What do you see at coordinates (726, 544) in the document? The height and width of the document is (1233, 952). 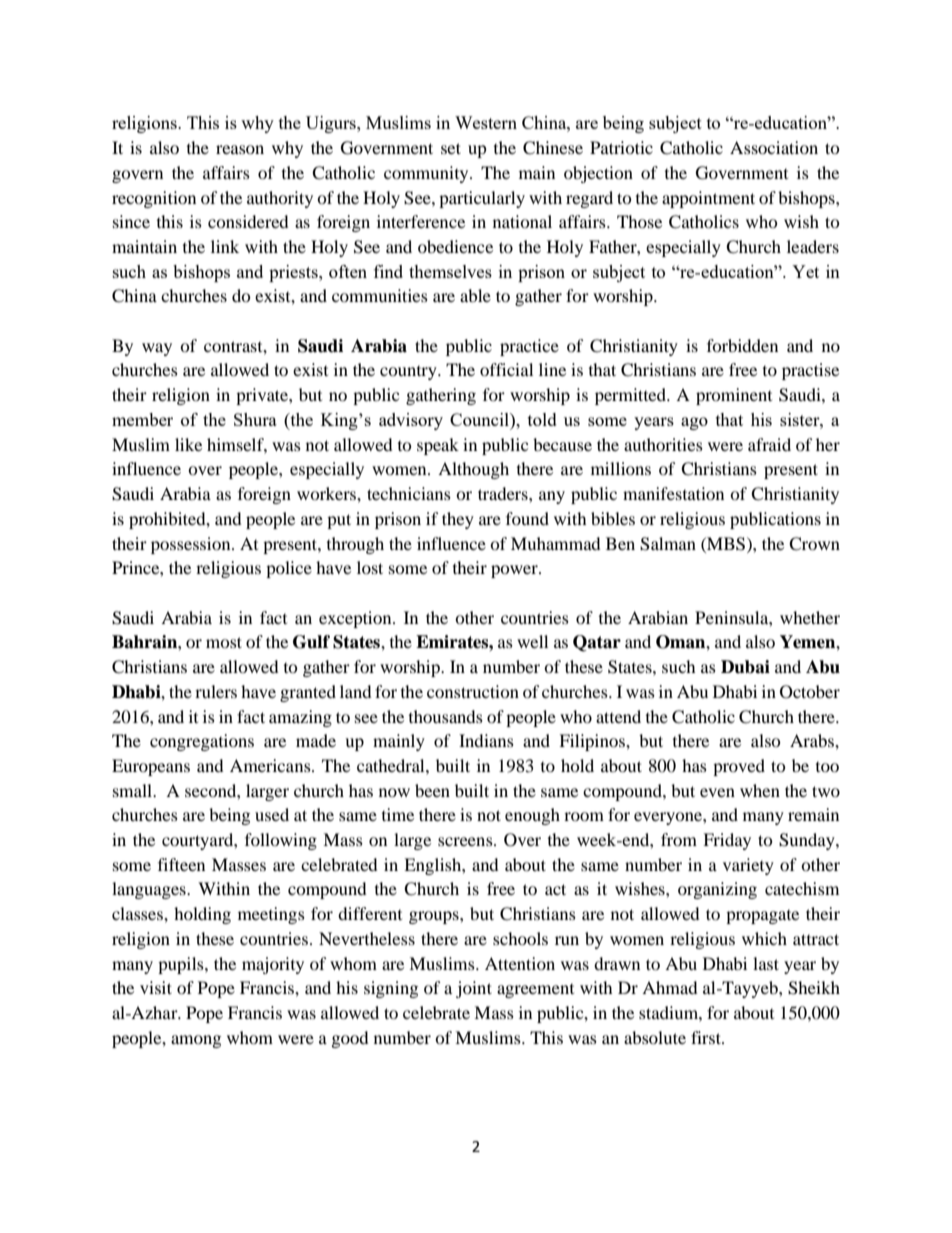 I see `MBS` at bounding box center [726, 544].
